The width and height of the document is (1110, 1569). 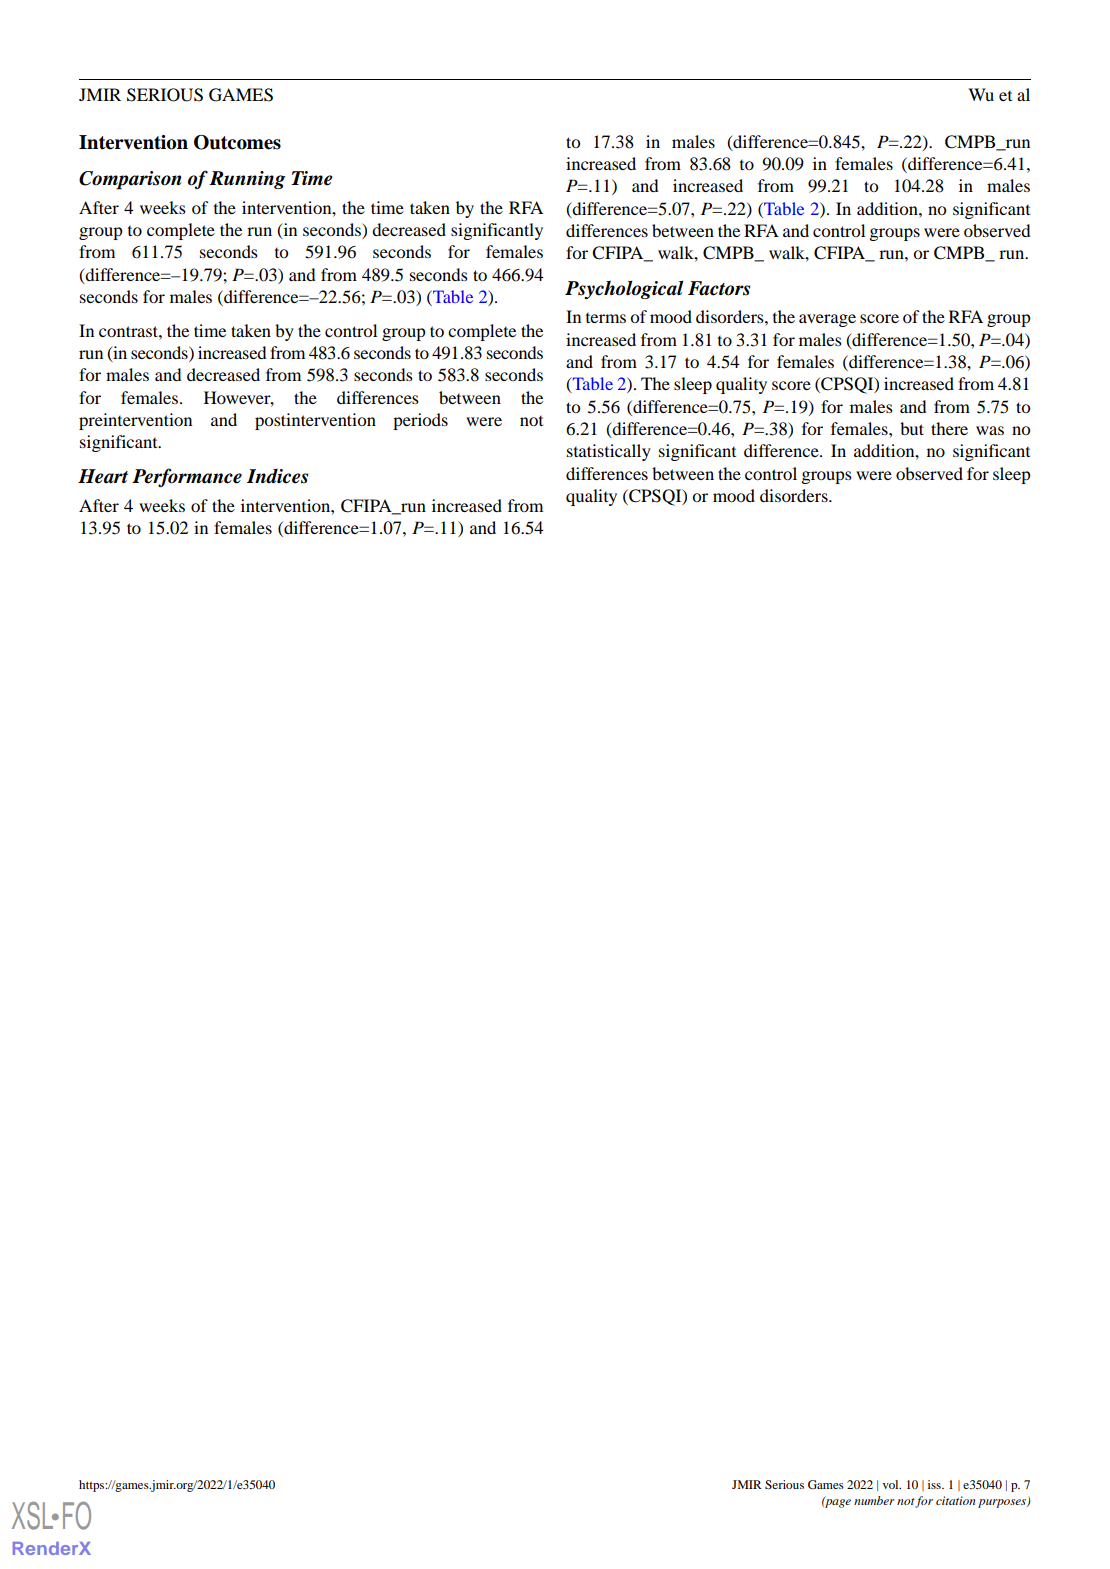 What do you see at coordinates (827, 320) in the document?
I see `average` at bounding box center [827, 320].
